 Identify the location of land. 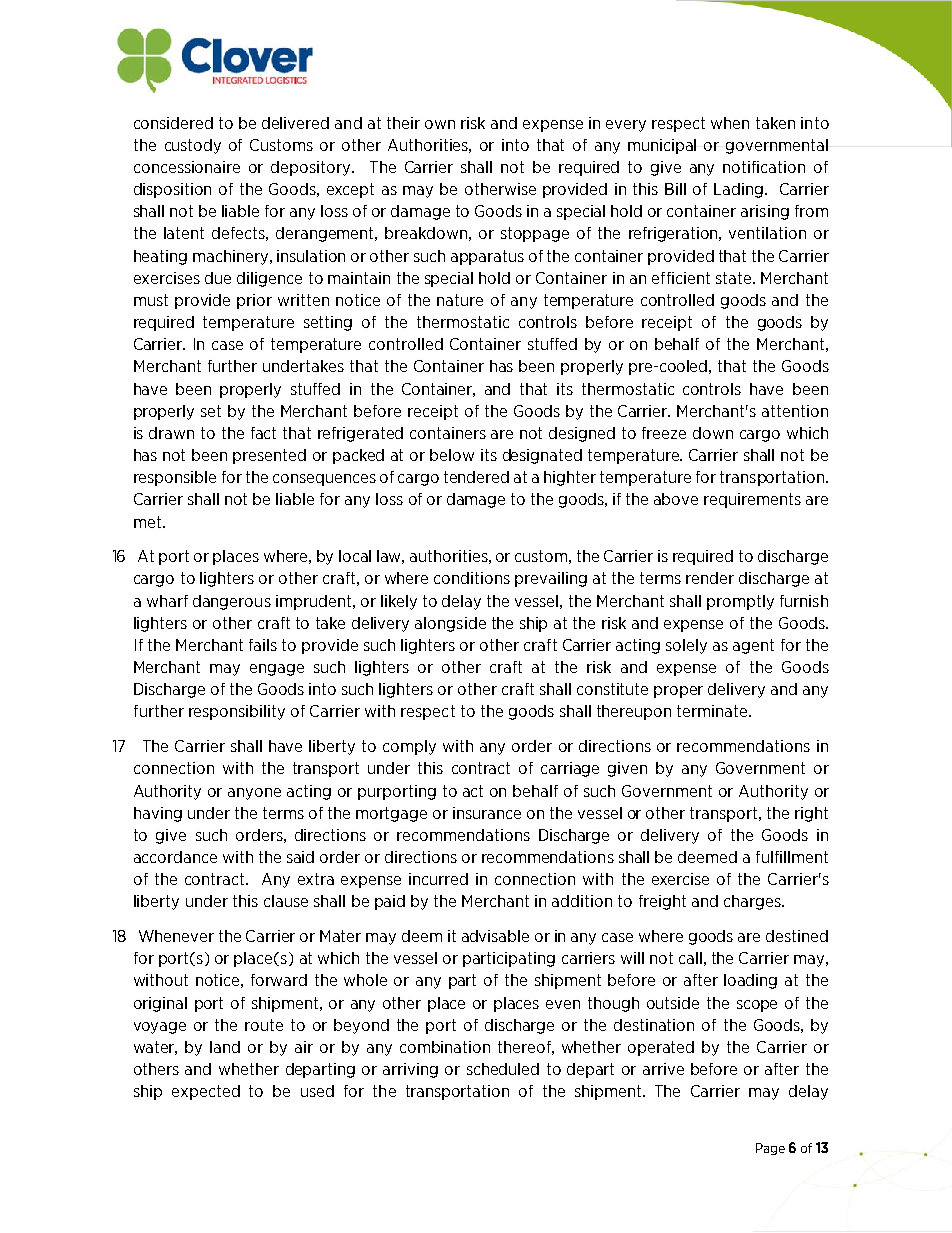
(225, 1047).
